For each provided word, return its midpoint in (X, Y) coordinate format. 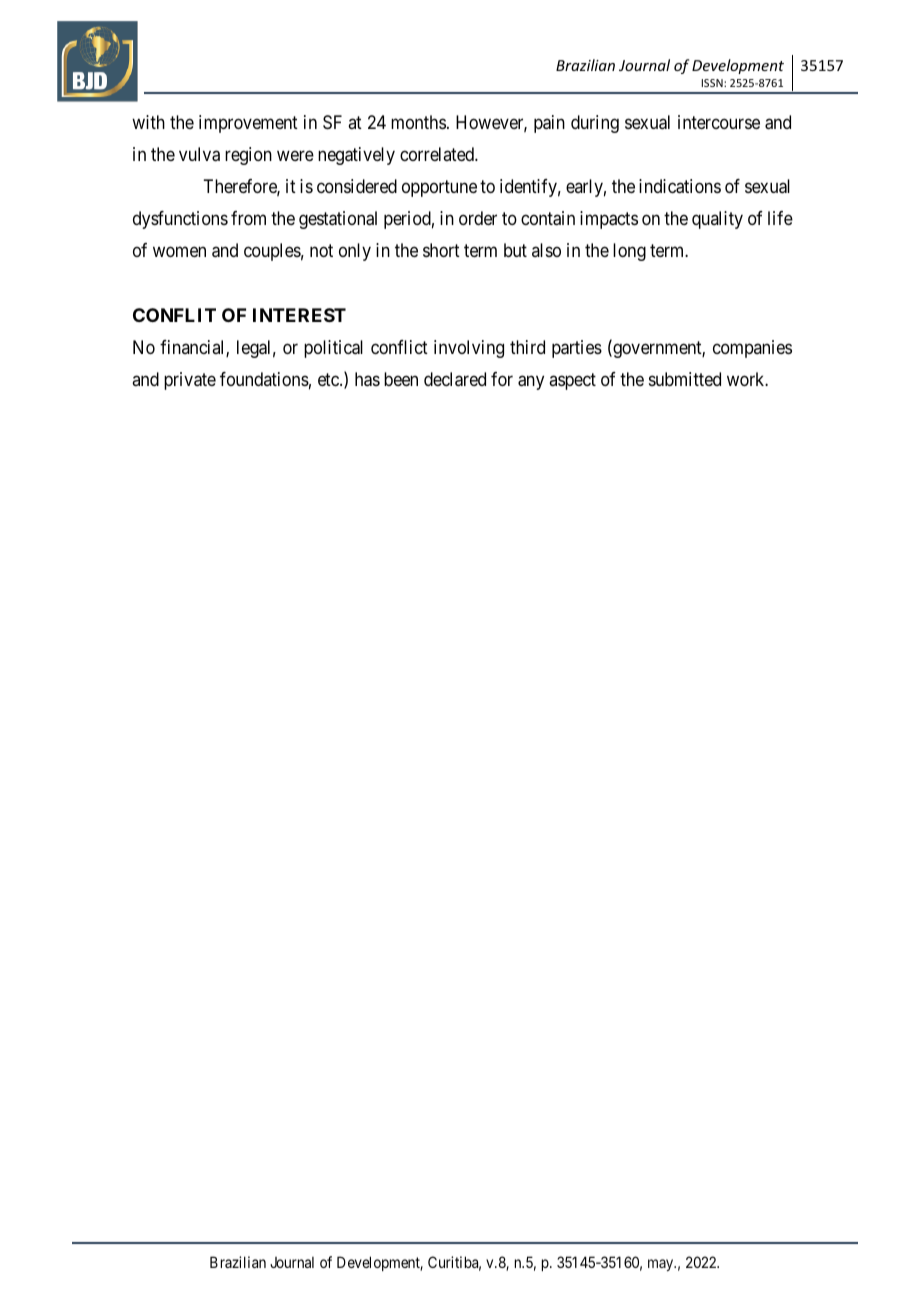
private (190, 381)
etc (329, 379)
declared (455, 379)
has (367, 379)
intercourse (719, 122)
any (531, 382)
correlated (438, 154)
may (662, 1265)
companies (752, 349)
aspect (572, 381)
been (401, 379)
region (248, 156)
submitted (685, 379)
